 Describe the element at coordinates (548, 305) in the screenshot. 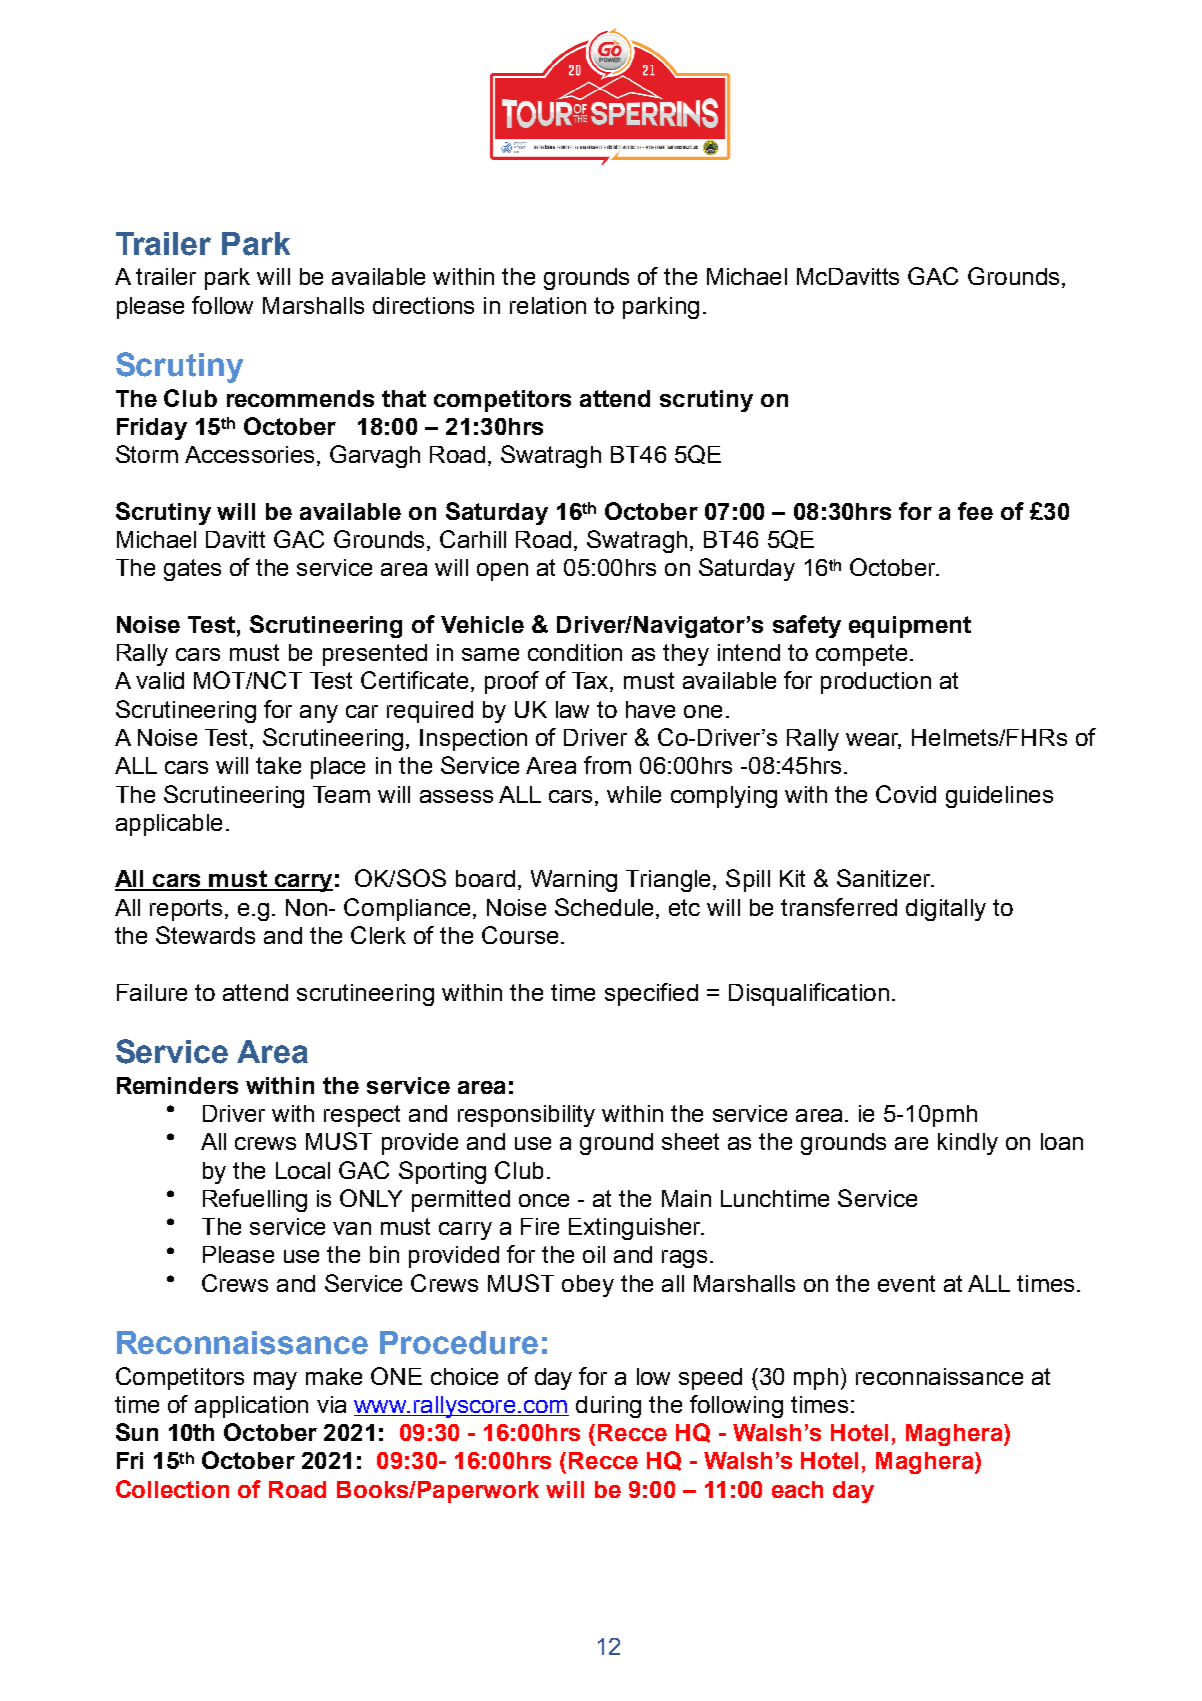

I see `relation` at that location.
